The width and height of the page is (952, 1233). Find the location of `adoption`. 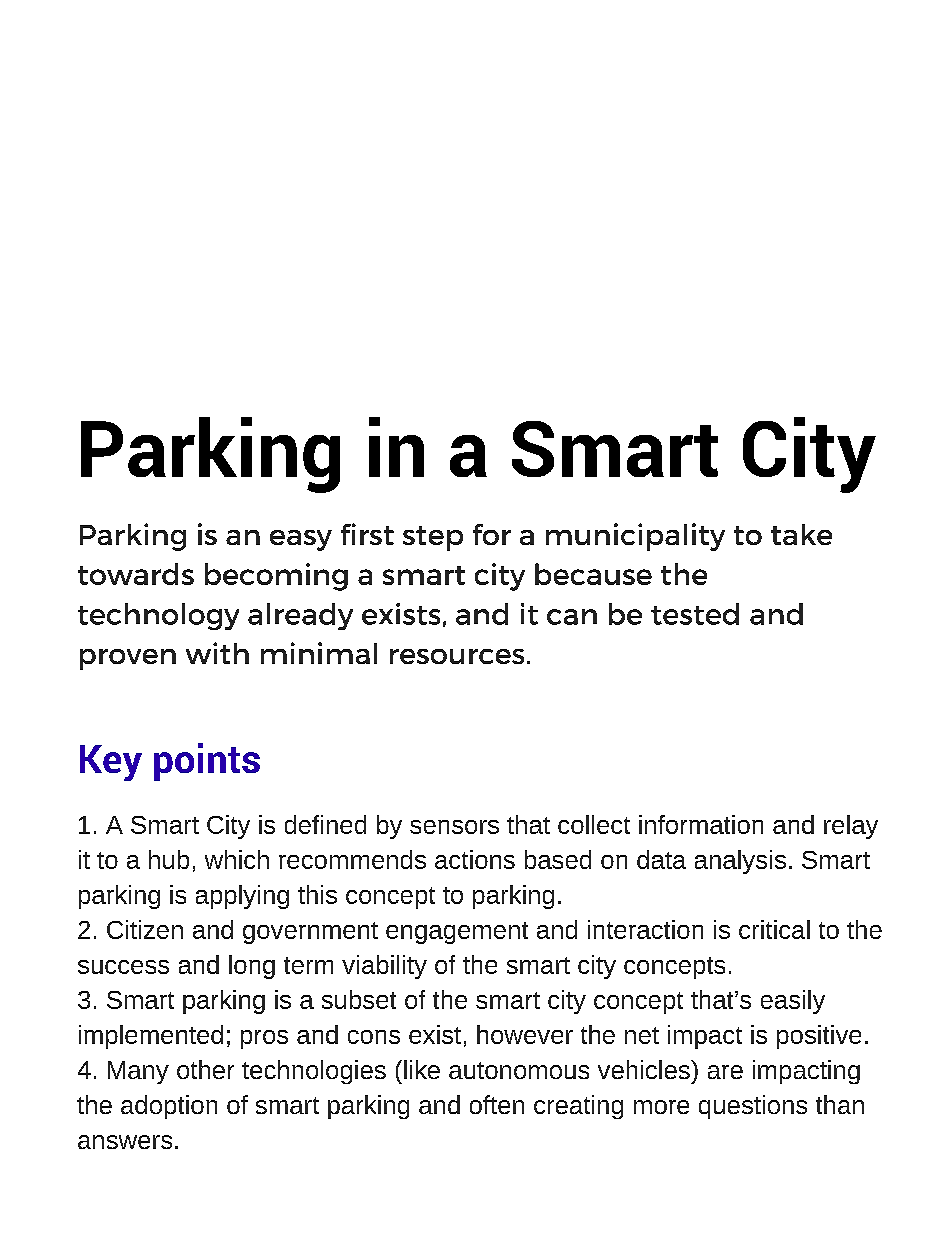

adoption is located at coordinates (169, 1107).
